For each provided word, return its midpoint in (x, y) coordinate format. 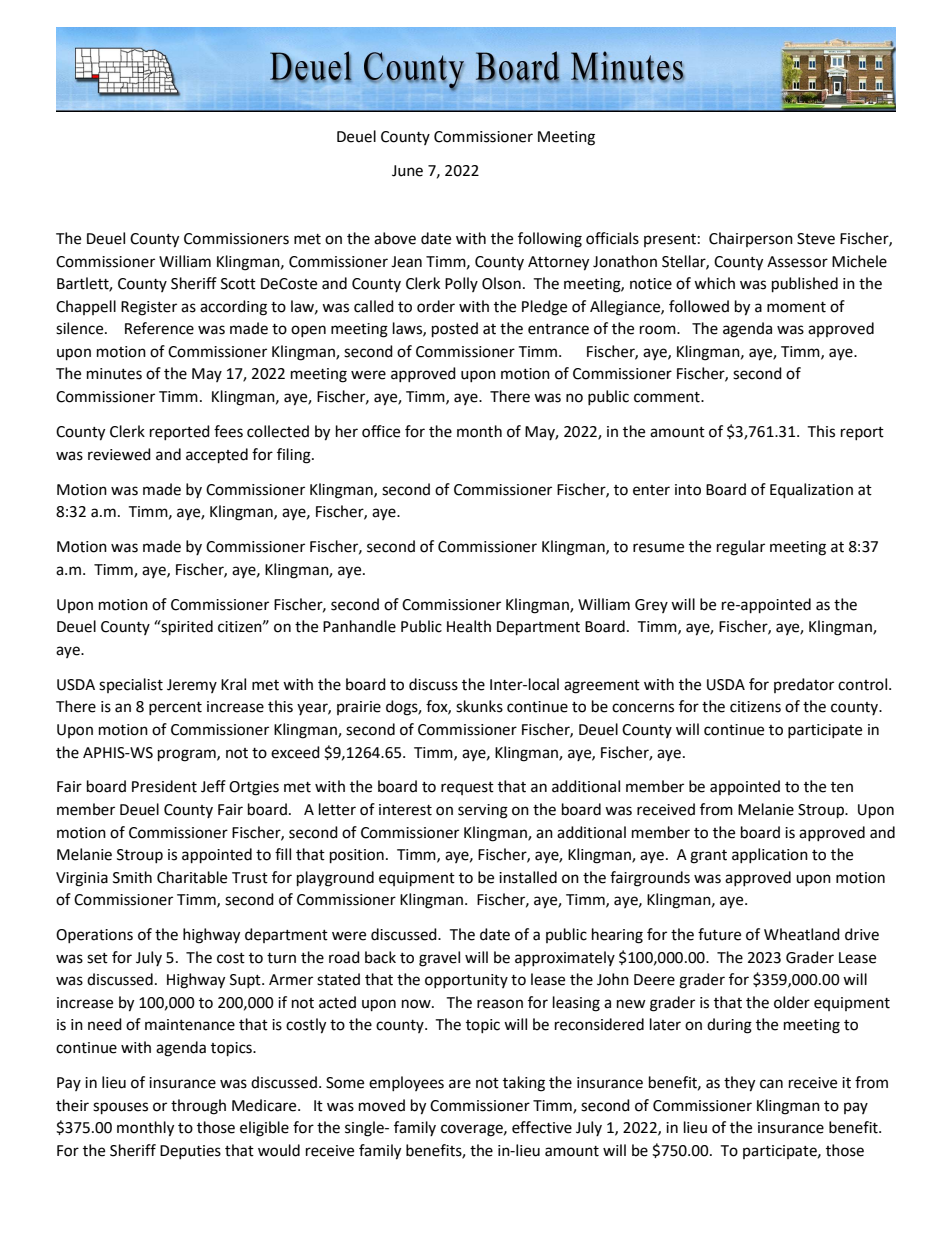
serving (483, 811)
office (381, 431)
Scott (238, 284)
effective (542, 1127)
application (770, 855)
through (198, 1107)
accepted (217, 456)
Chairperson (751, 239)
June (407, 171)
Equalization (811, 491)
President (164, 786)
